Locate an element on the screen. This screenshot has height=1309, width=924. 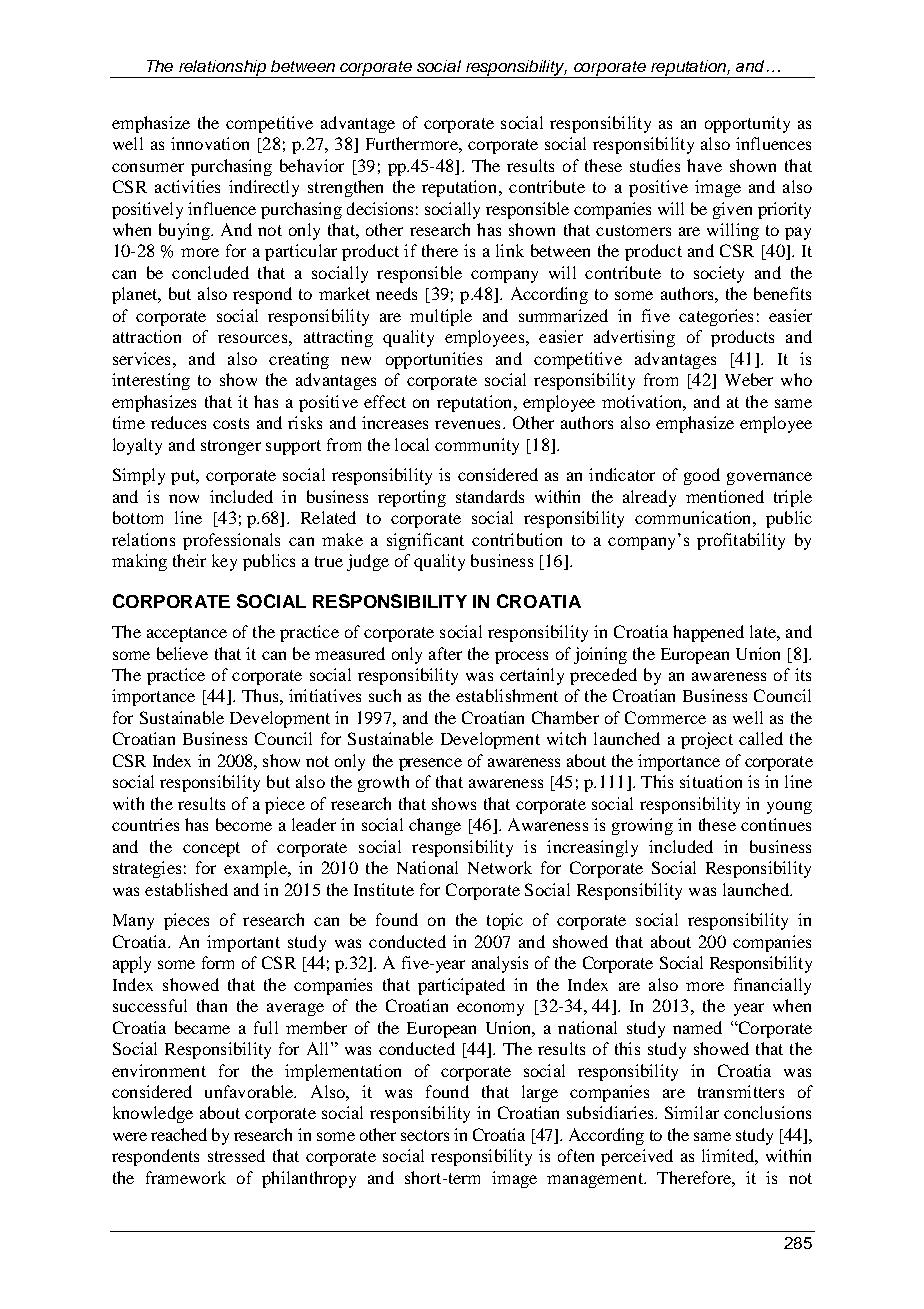
costs is located at coordinates (231, 423).
